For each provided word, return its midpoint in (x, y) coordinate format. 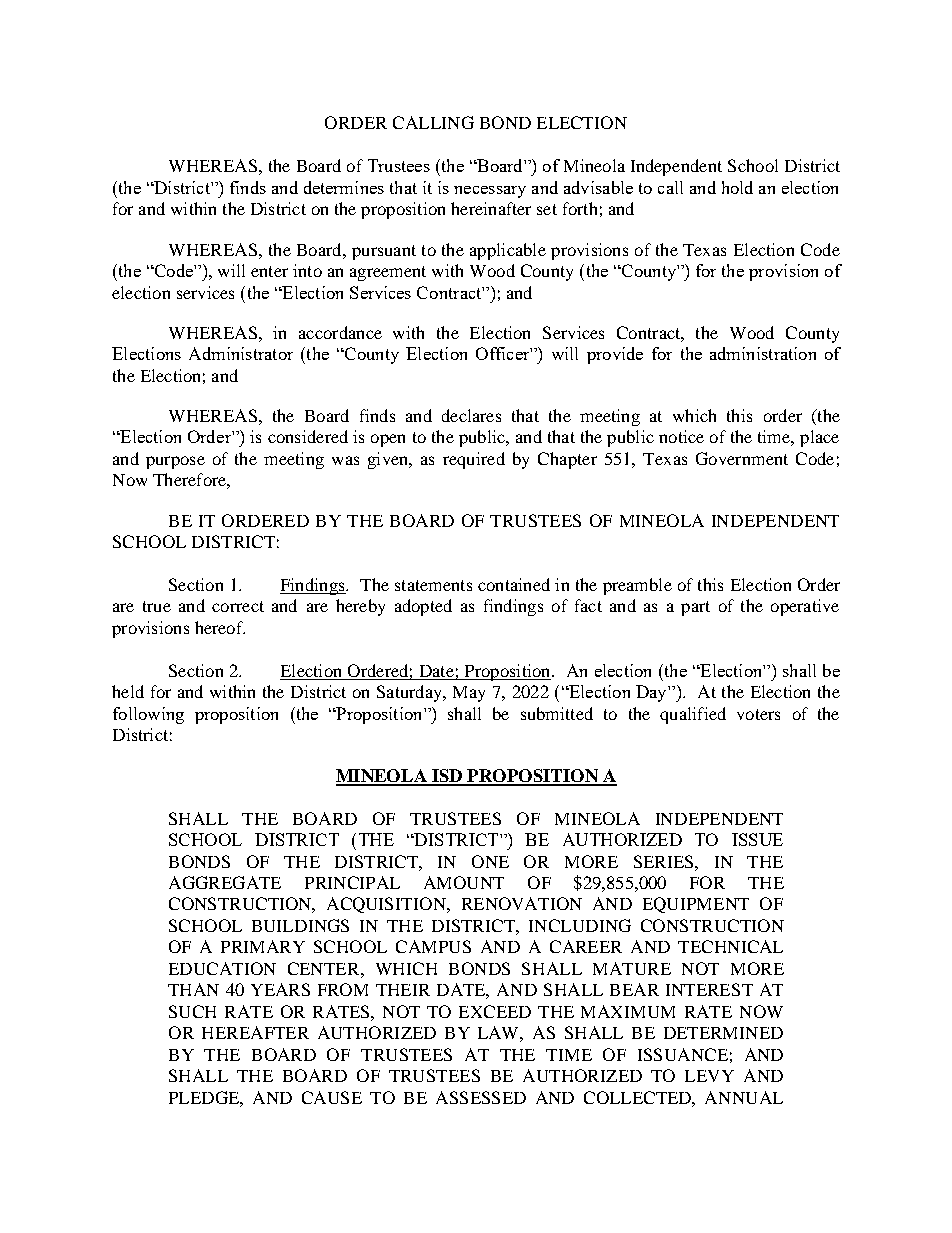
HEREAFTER (255, 1032)
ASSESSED (481, 1097)
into (307, 270)
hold (737, 187)
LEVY (709, 1076)
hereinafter (491, 208)
